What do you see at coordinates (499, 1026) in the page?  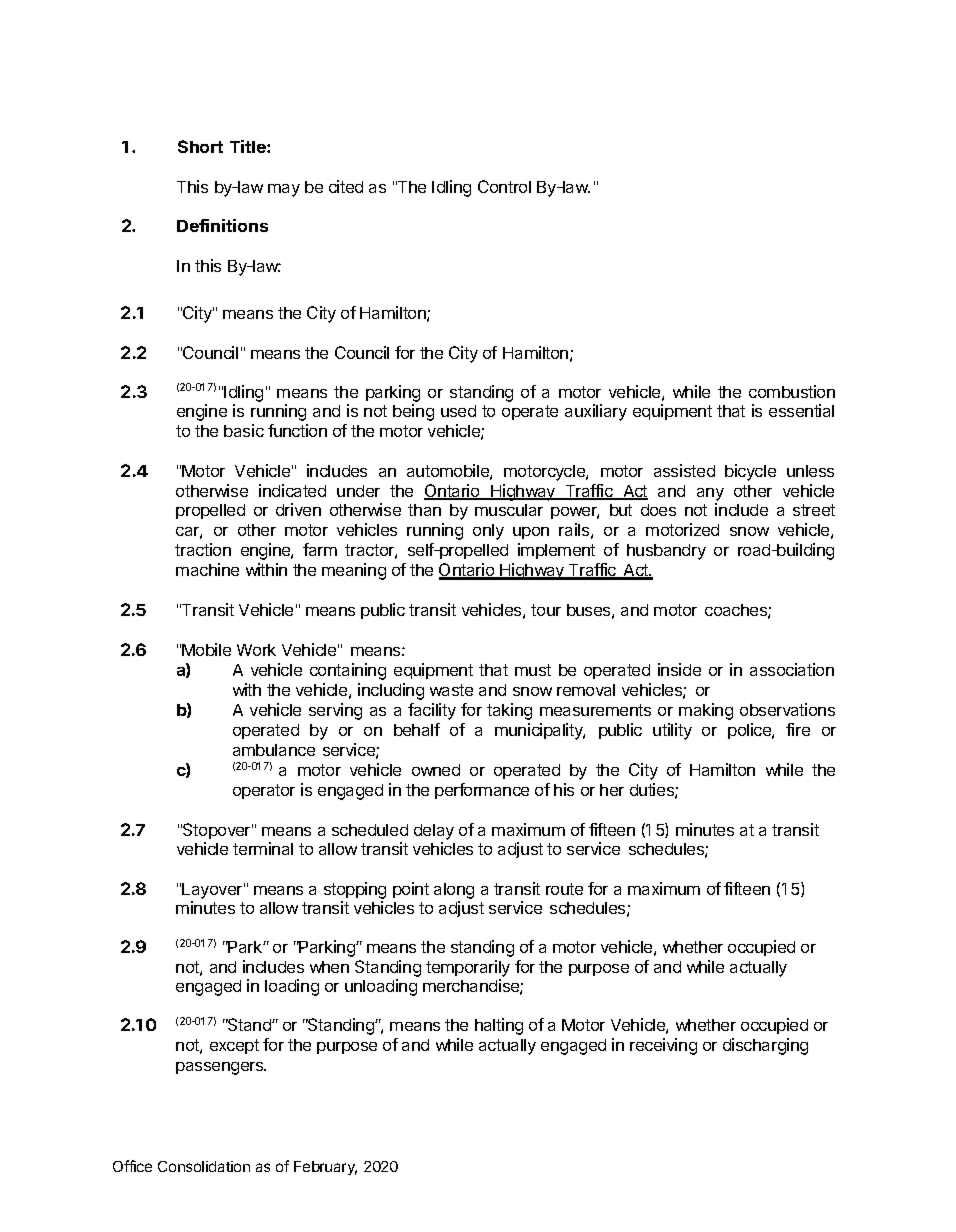 I see `halting` at bounding box center [499, 1026].
